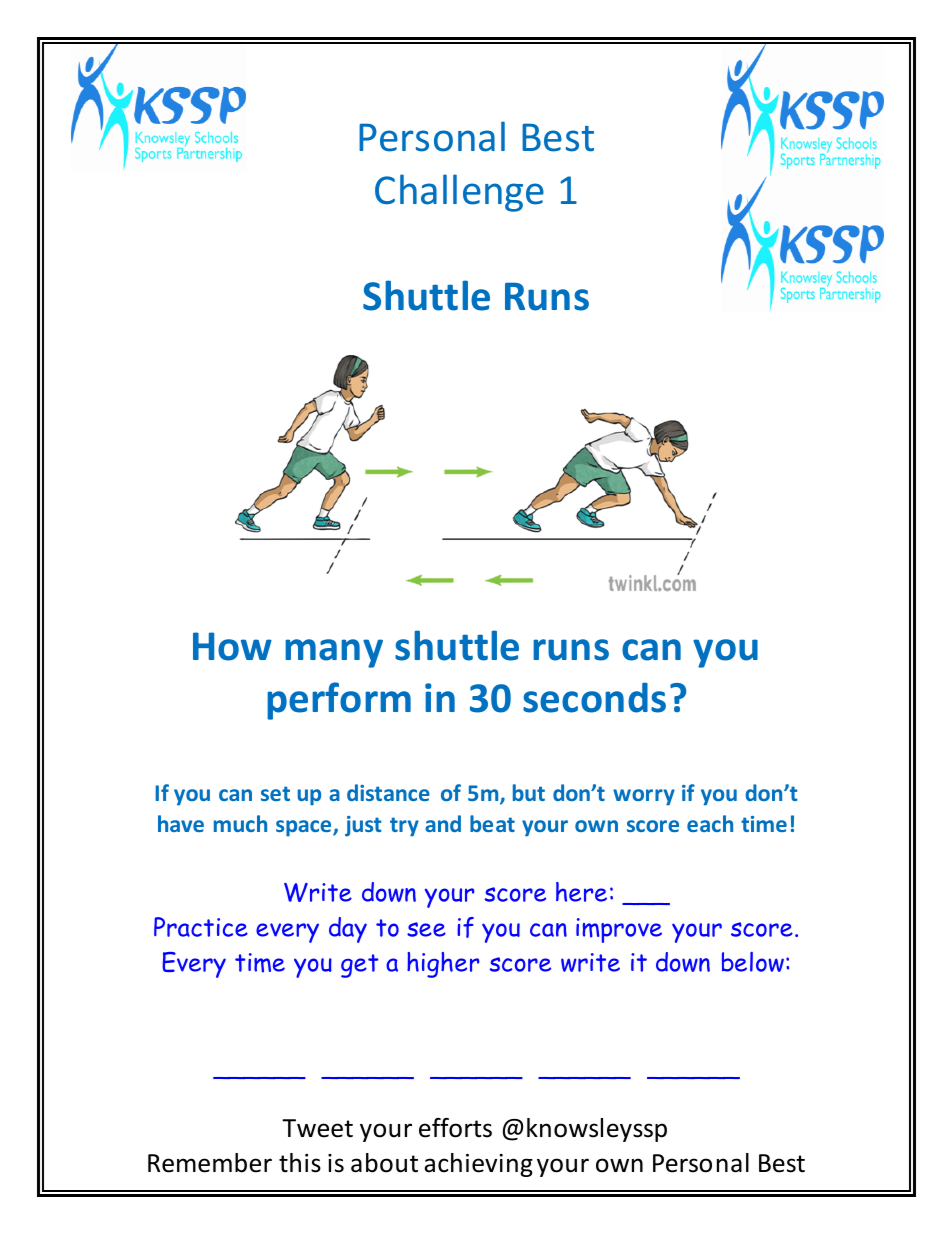  I want to click on seconds, so click(594, 698).
